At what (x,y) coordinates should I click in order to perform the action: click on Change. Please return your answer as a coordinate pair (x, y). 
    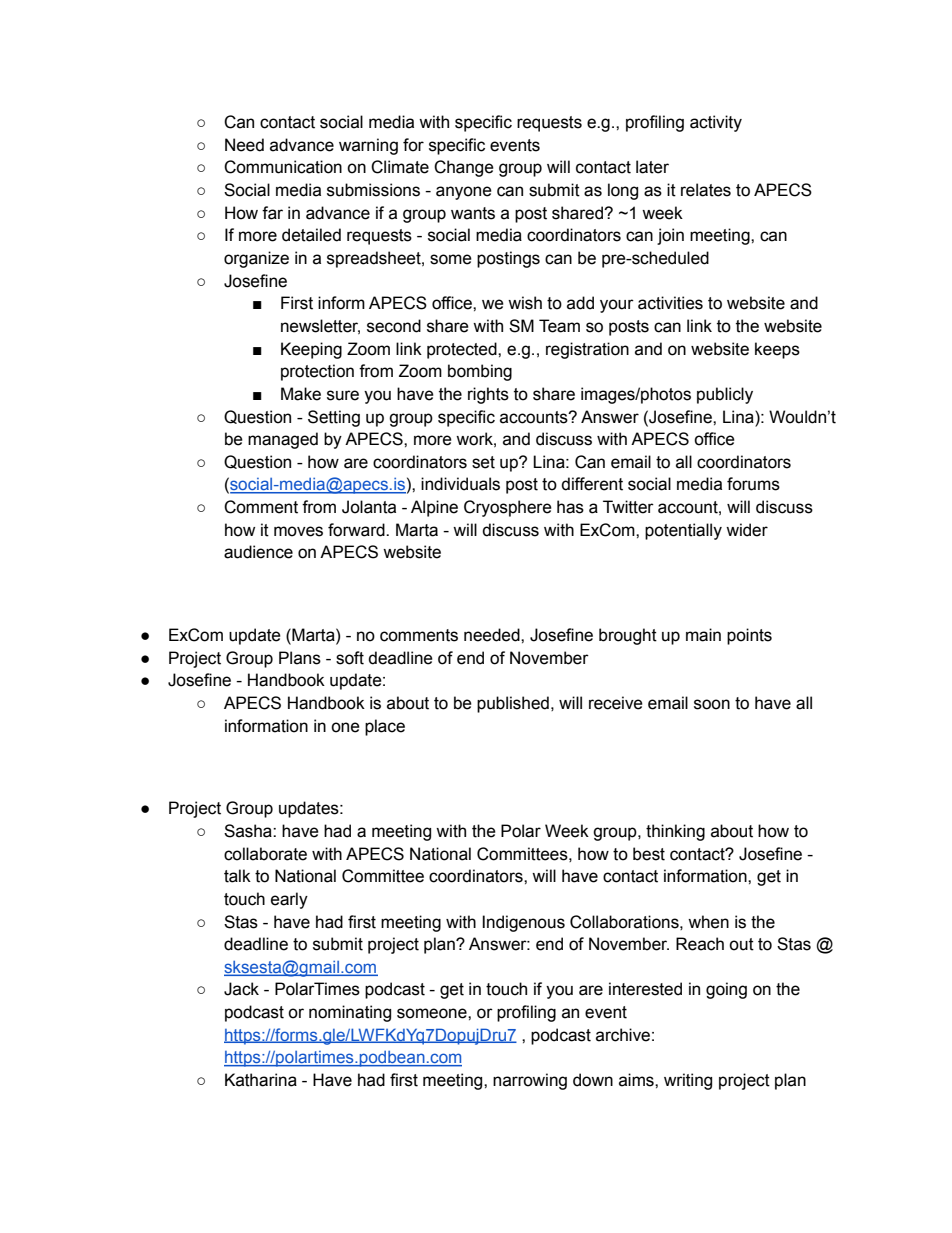
    Looking at the image, I should click on (464, 168).
